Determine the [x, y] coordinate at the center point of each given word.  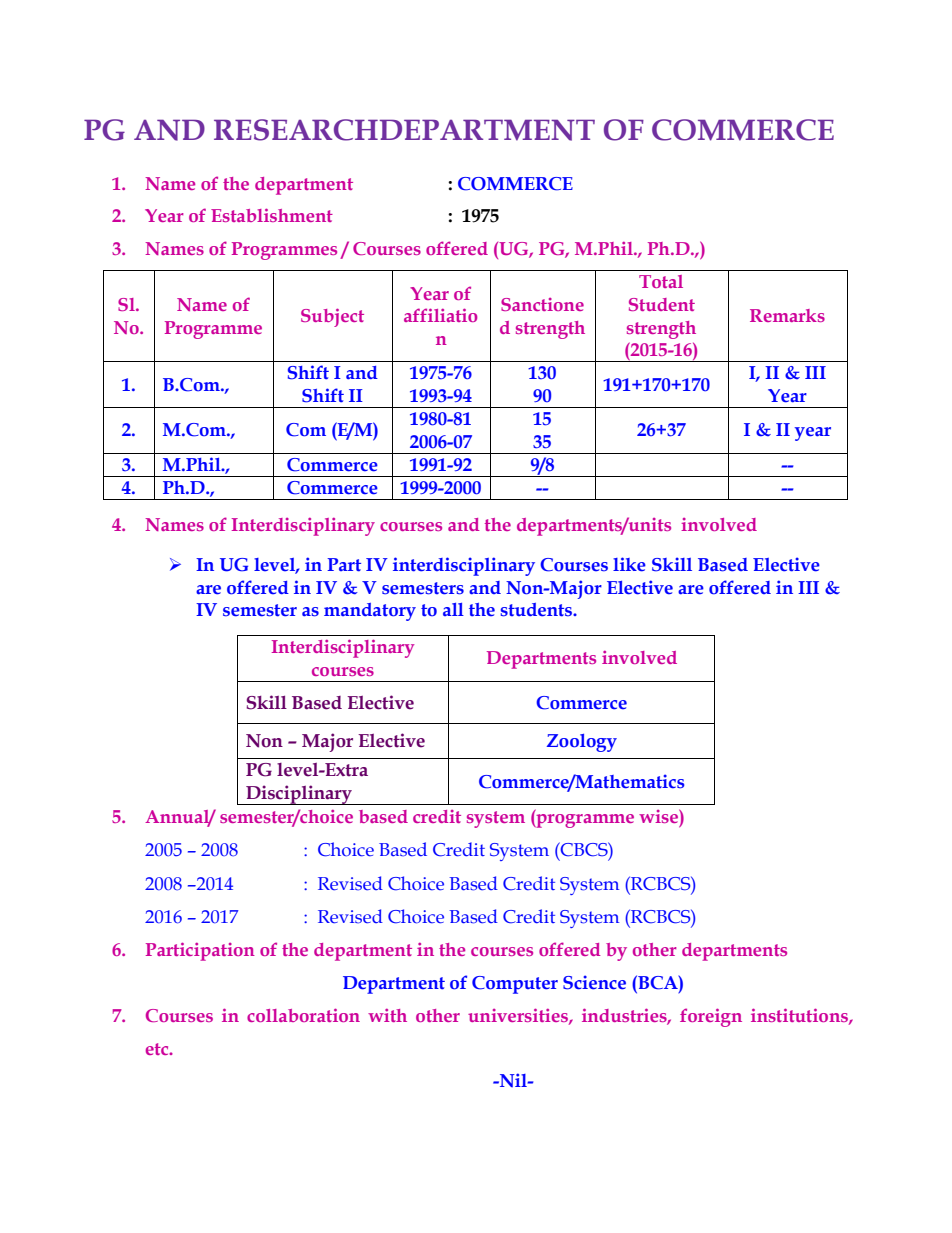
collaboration [303, 1015]
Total [661, 281]
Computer [515, 985]
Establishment [272, 215]
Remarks [787, 315]
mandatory [370, 612]
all [453, 609]
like [629, 564]
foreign [711, 1017]
